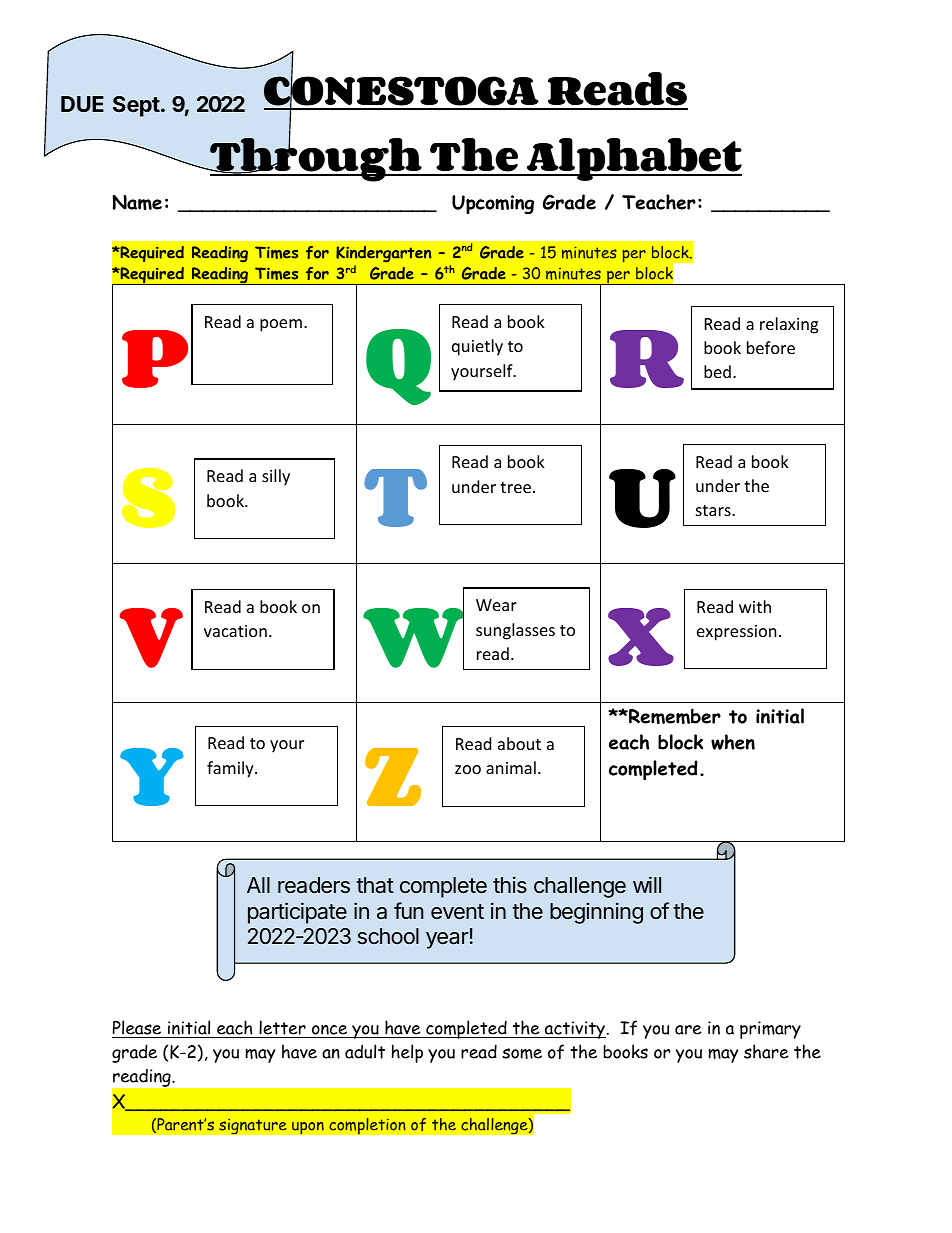 The width and height of the screenshot is (952, 1233). What do you see at coordinates (493, 204) in the screenshot?
I see `Upcoming` at bounding box center [493, 204].
